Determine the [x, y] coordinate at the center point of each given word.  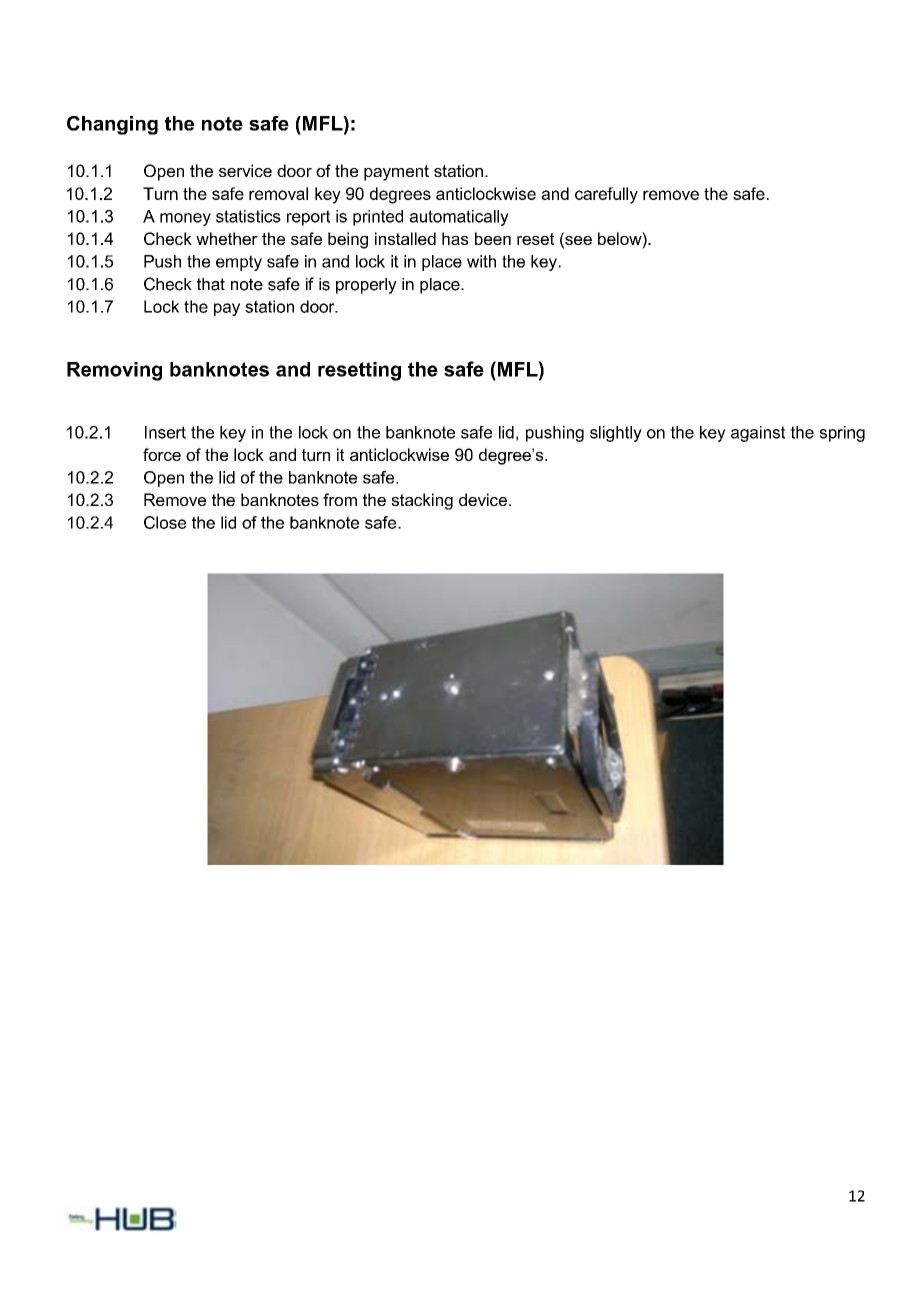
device [483, 499]
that [211, 284]
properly [366, 286]
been [493, 238]
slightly [616, 434]
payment [396, 173]
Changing [112, 125]
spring [842, 434]
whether [227, 238]
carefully [606, 195]
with [481, 261]
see [577, 240]
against [758, 434]
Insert [165, 432]
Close [165, 522]
